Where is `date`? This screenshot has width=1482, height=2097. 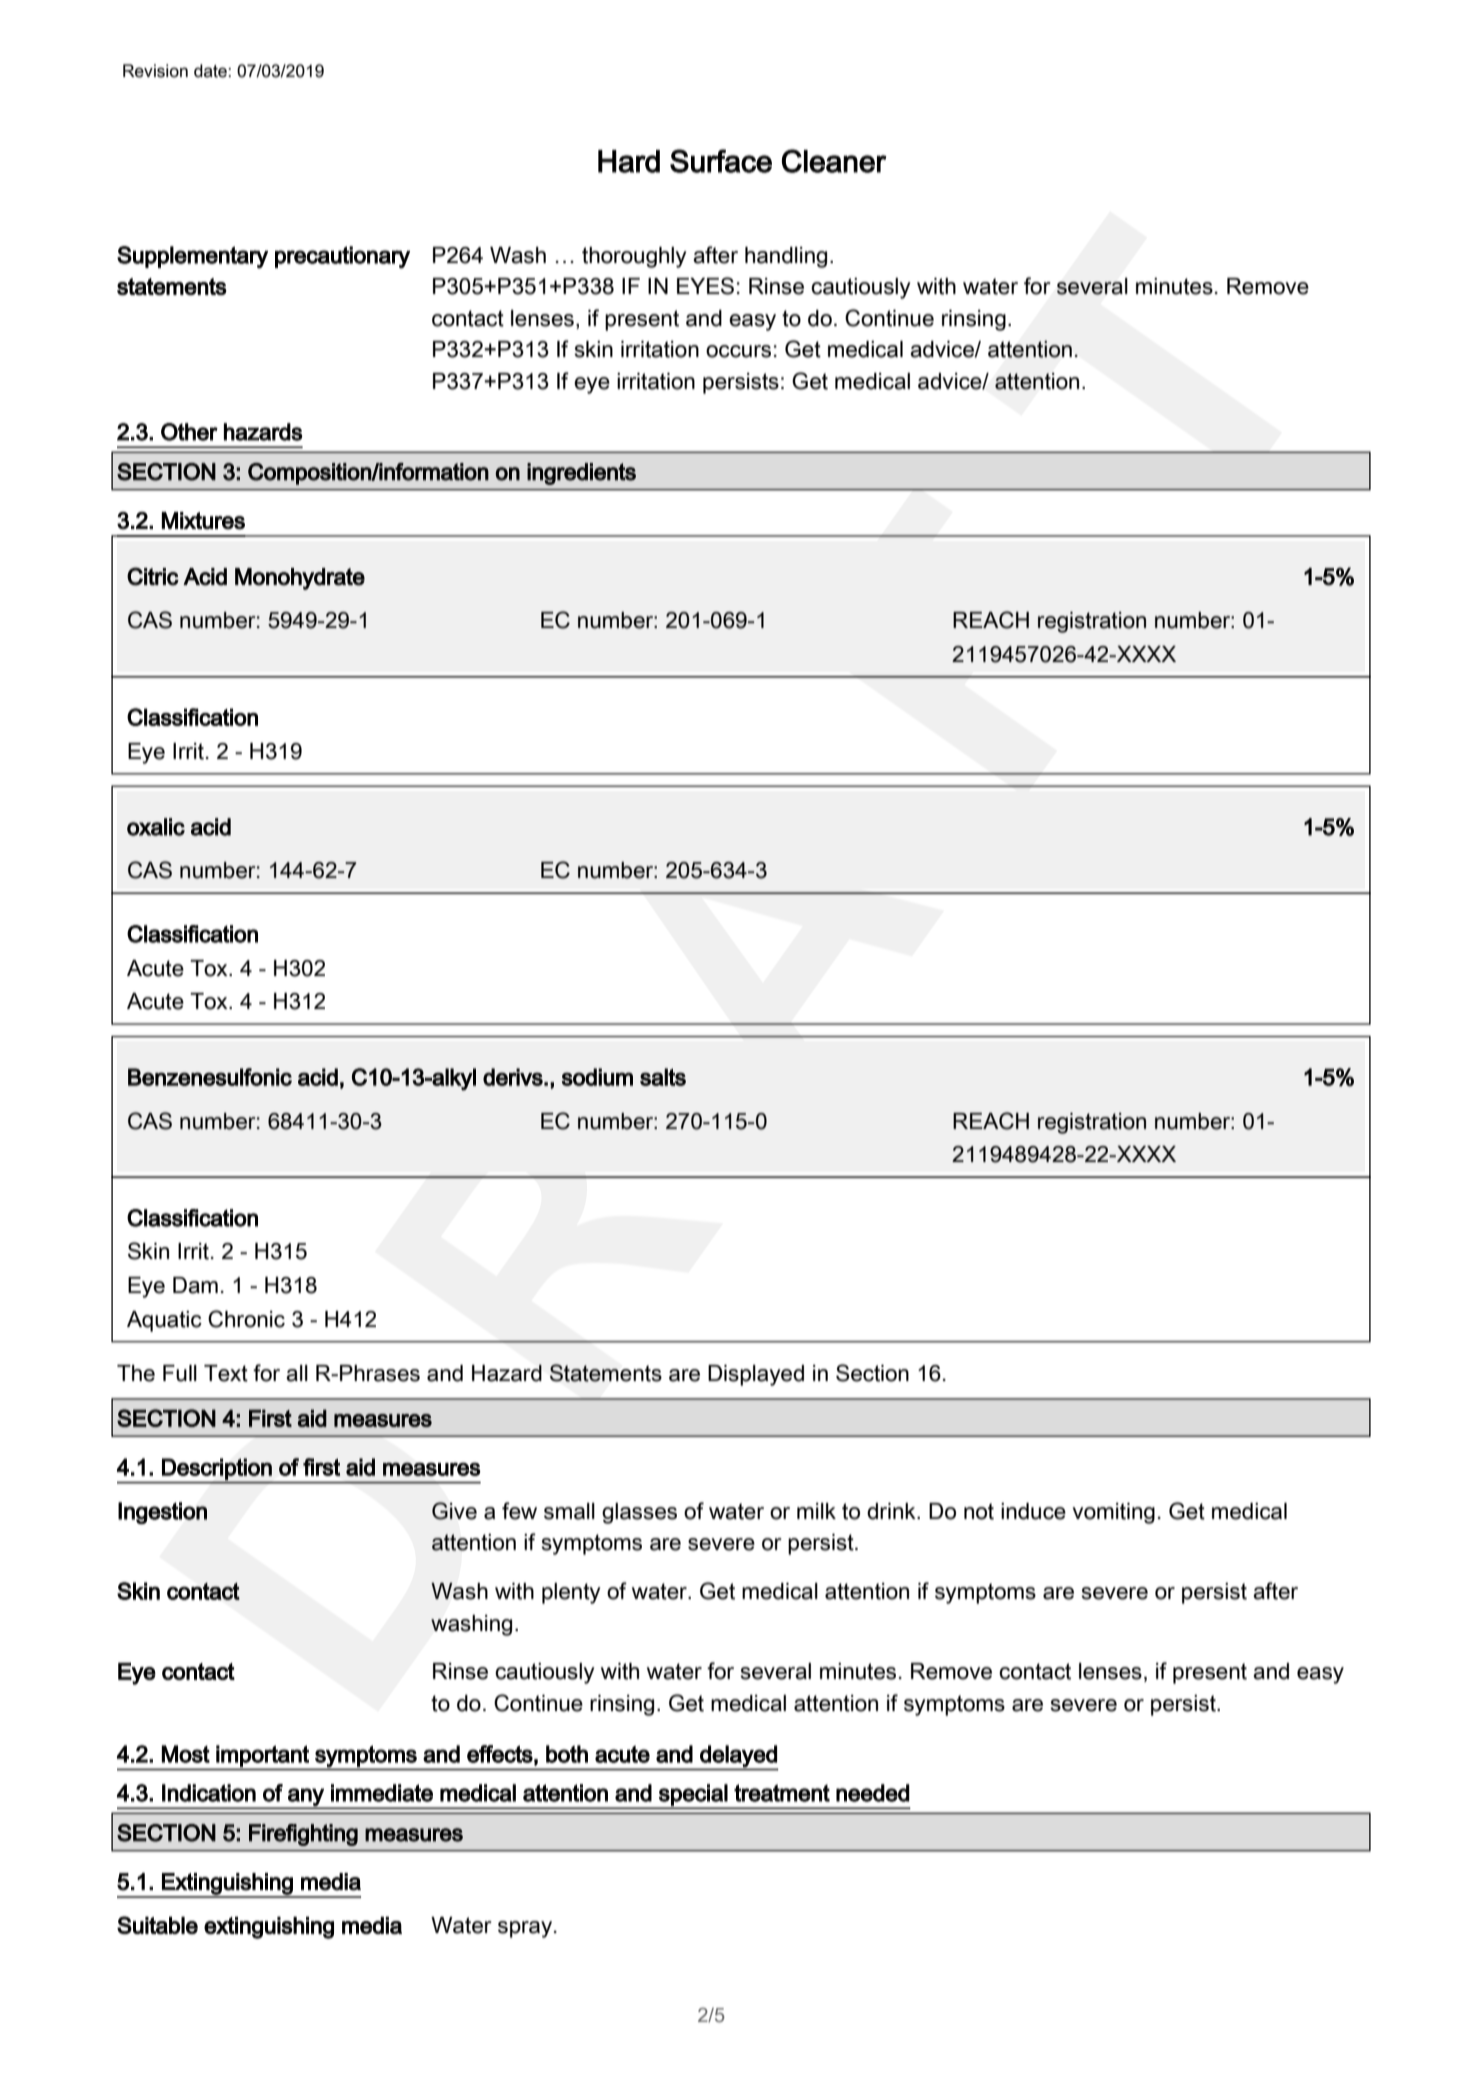 date is located at coordinates (211, 71).
